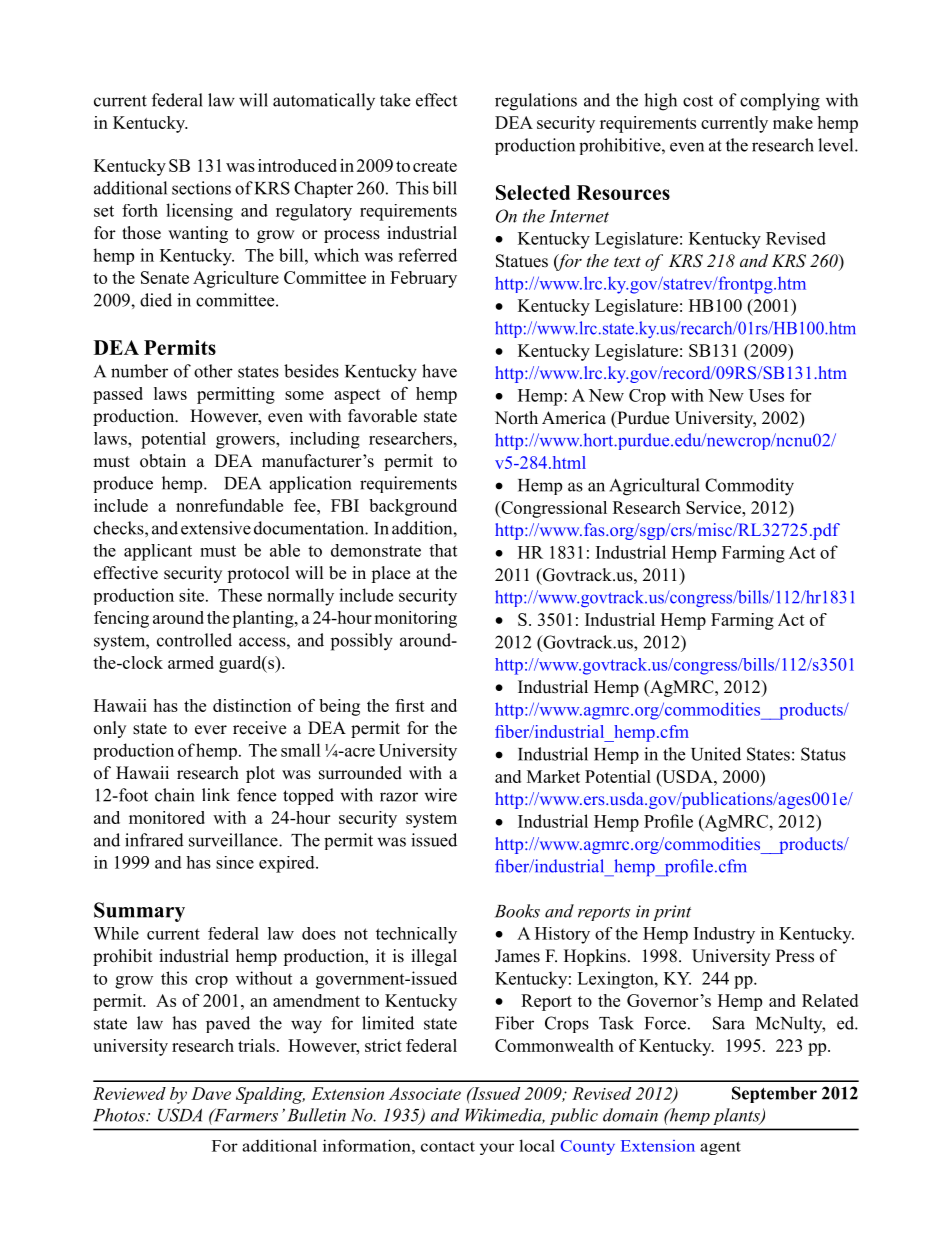 This screenshot has width=952, height=1233. Describe the element at coordinates (194, 640) in the screenshot. I see `controlled` at that location.
